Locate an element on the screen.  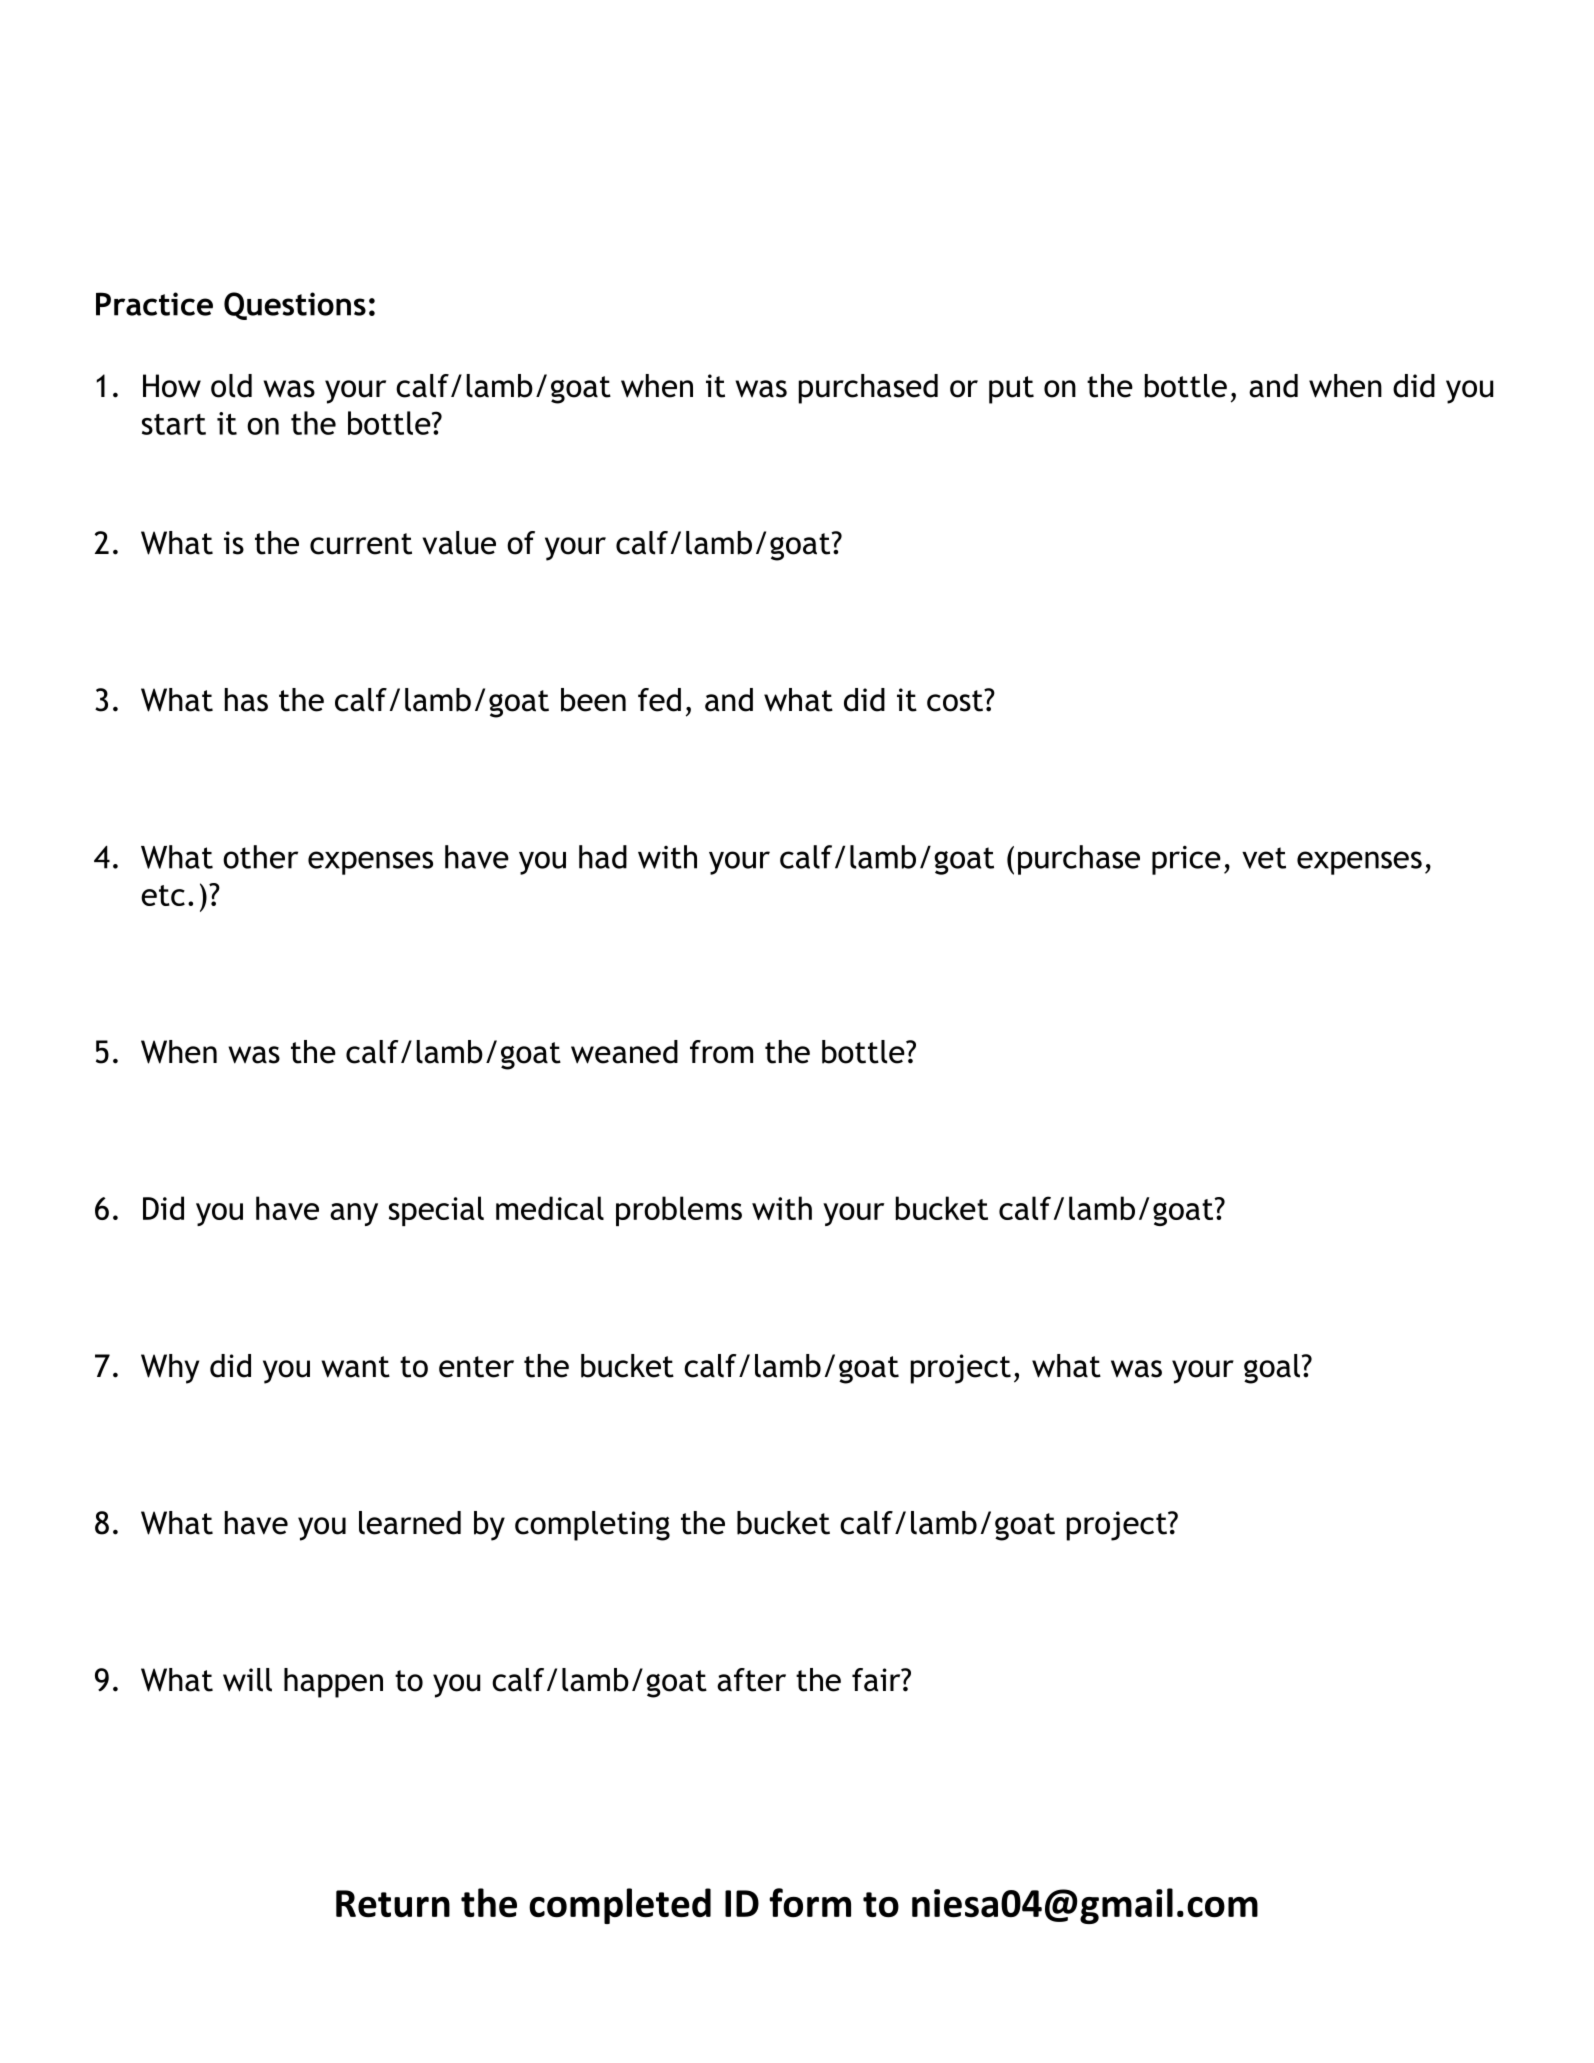
from is located at coordinates (721, 1052).
